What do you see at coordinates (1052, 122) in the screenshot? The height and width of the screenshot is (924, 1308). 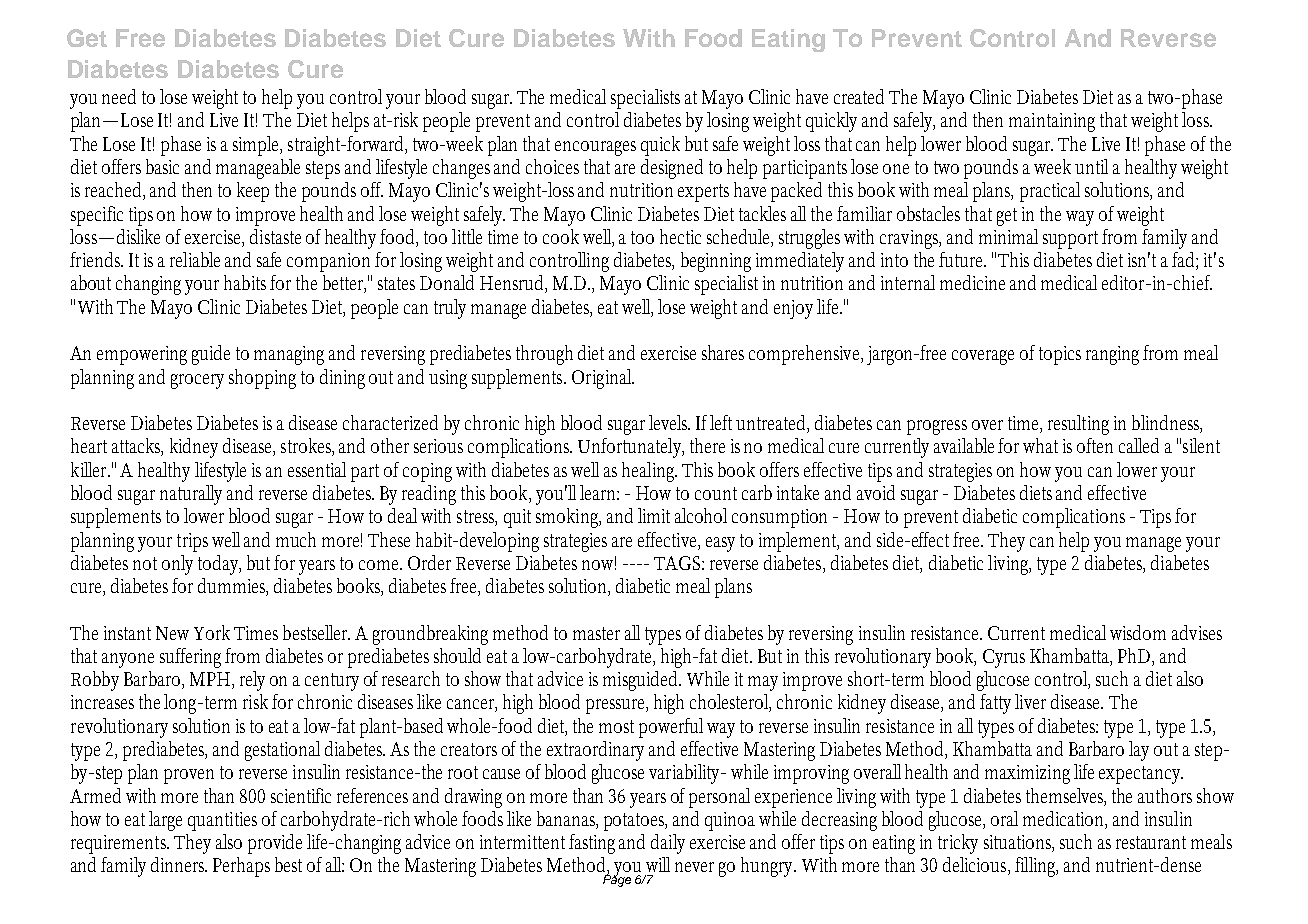 I see `maintaining` at bounding box center [1052, 122].
